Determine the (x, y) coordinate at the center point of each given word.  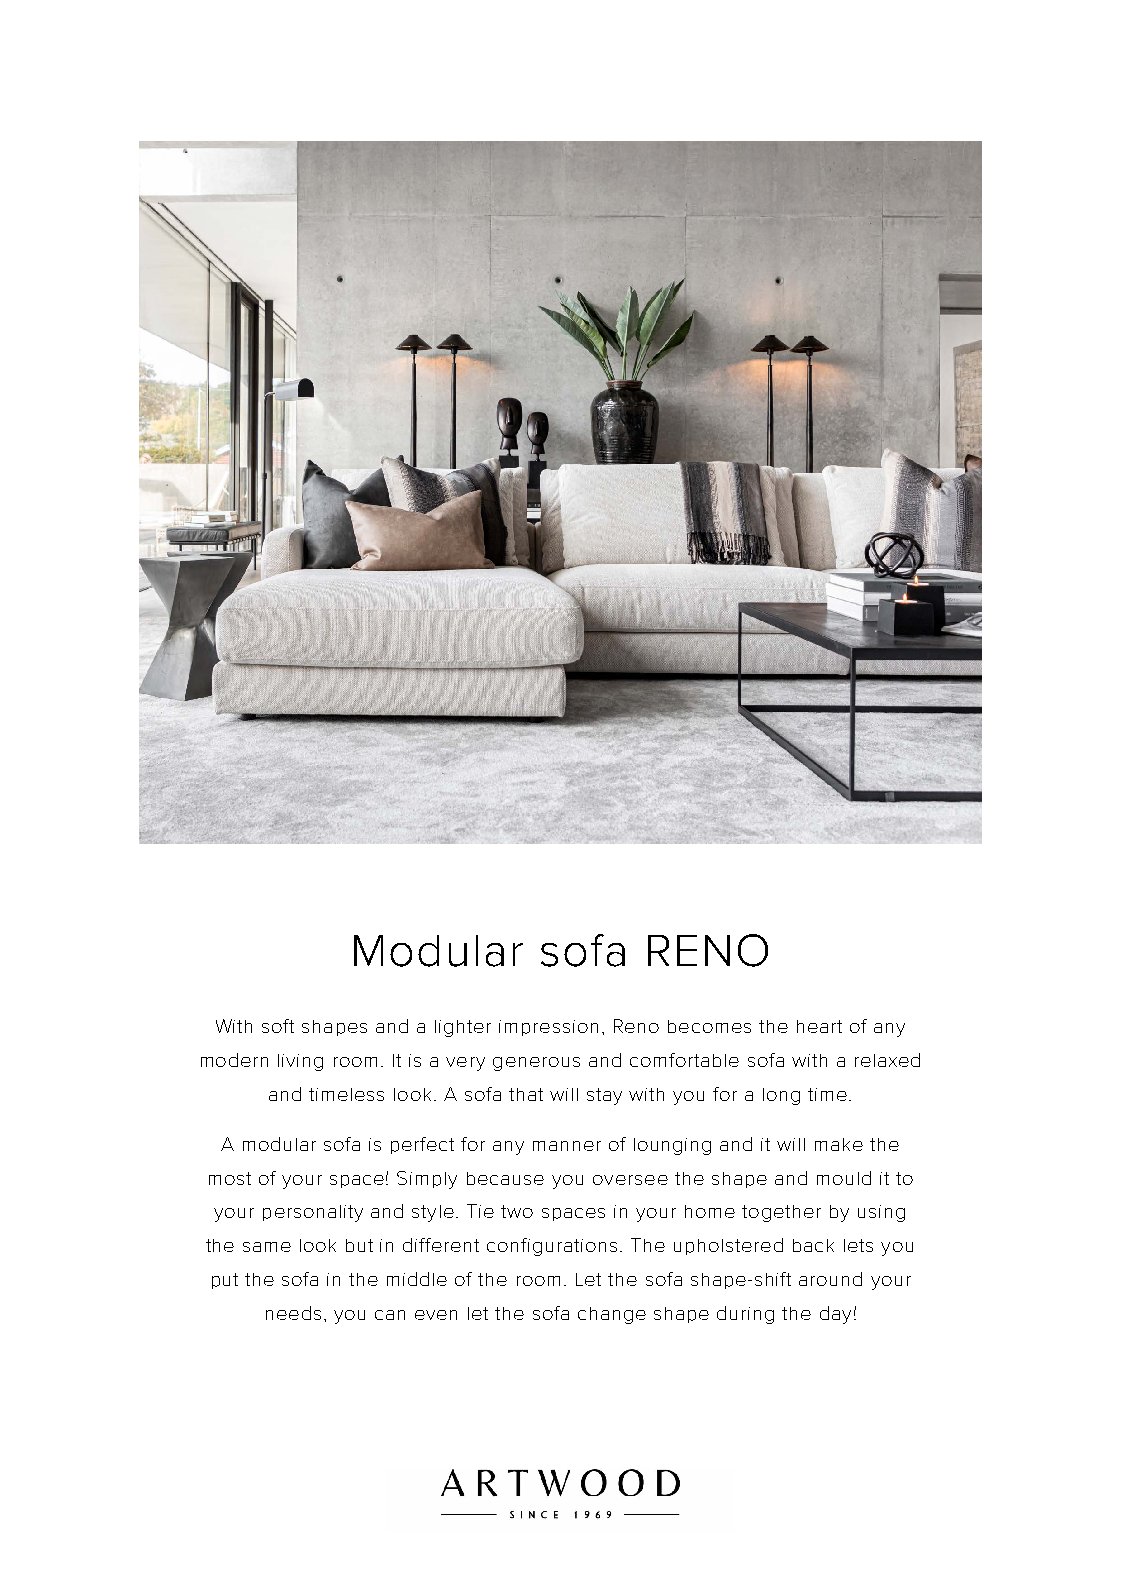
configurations (552, 1247)
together (781, 1213)
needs (293, 1313)
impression (548, 1028)
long (781, 1096)
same (267, 1247)
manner (567, 1146)
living (300, 1062)
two (517, 1211)
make (839, 1144)
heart (819, 1026)
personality (313, 1213)
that (526, 1094)
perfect (422, 1145)
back (813, 1245)
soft (278, 1026)
